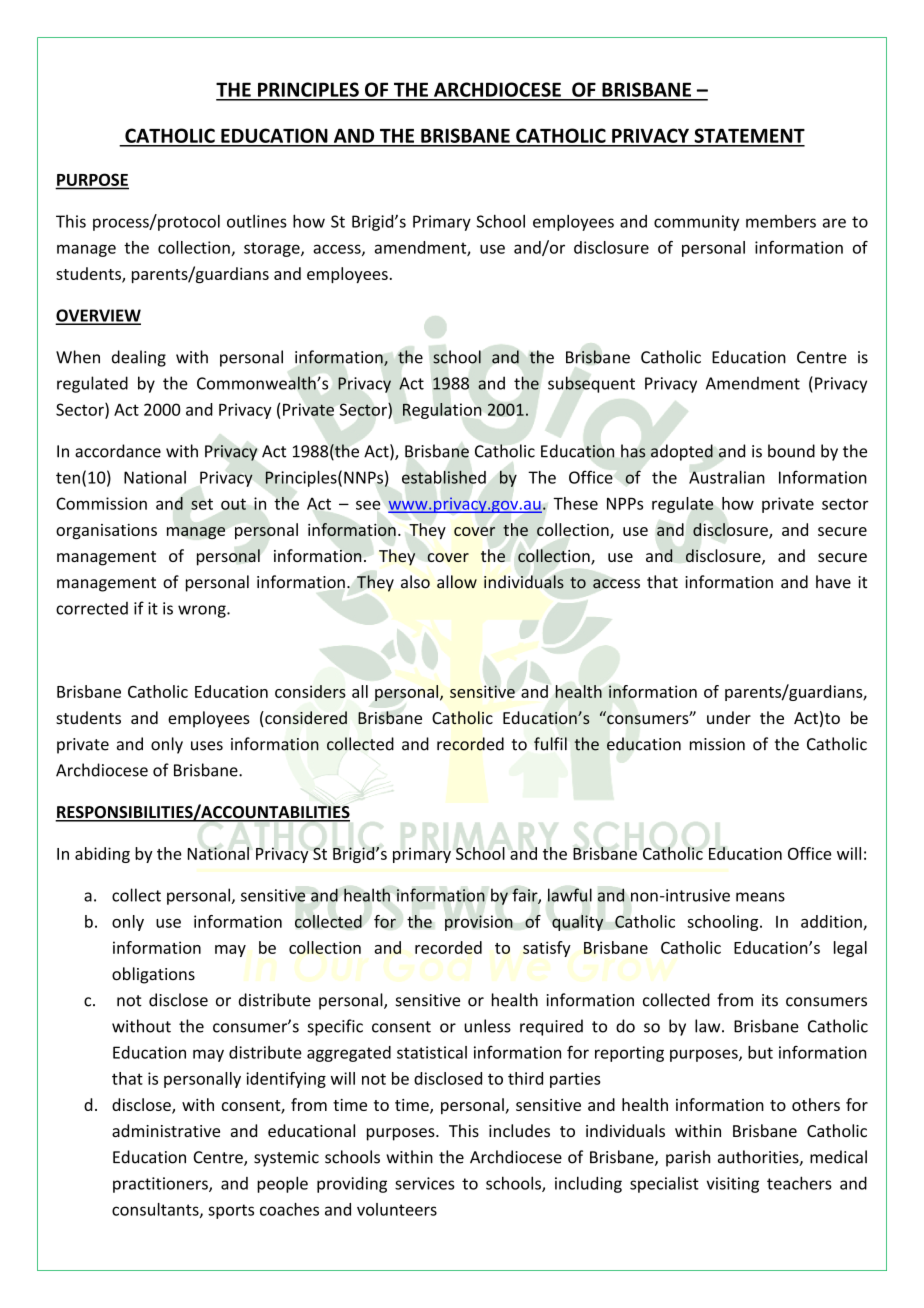 This image has height=1308, width=924. Describe the element at coordinates (770, 1000) in the image. I see `its` at that location.
